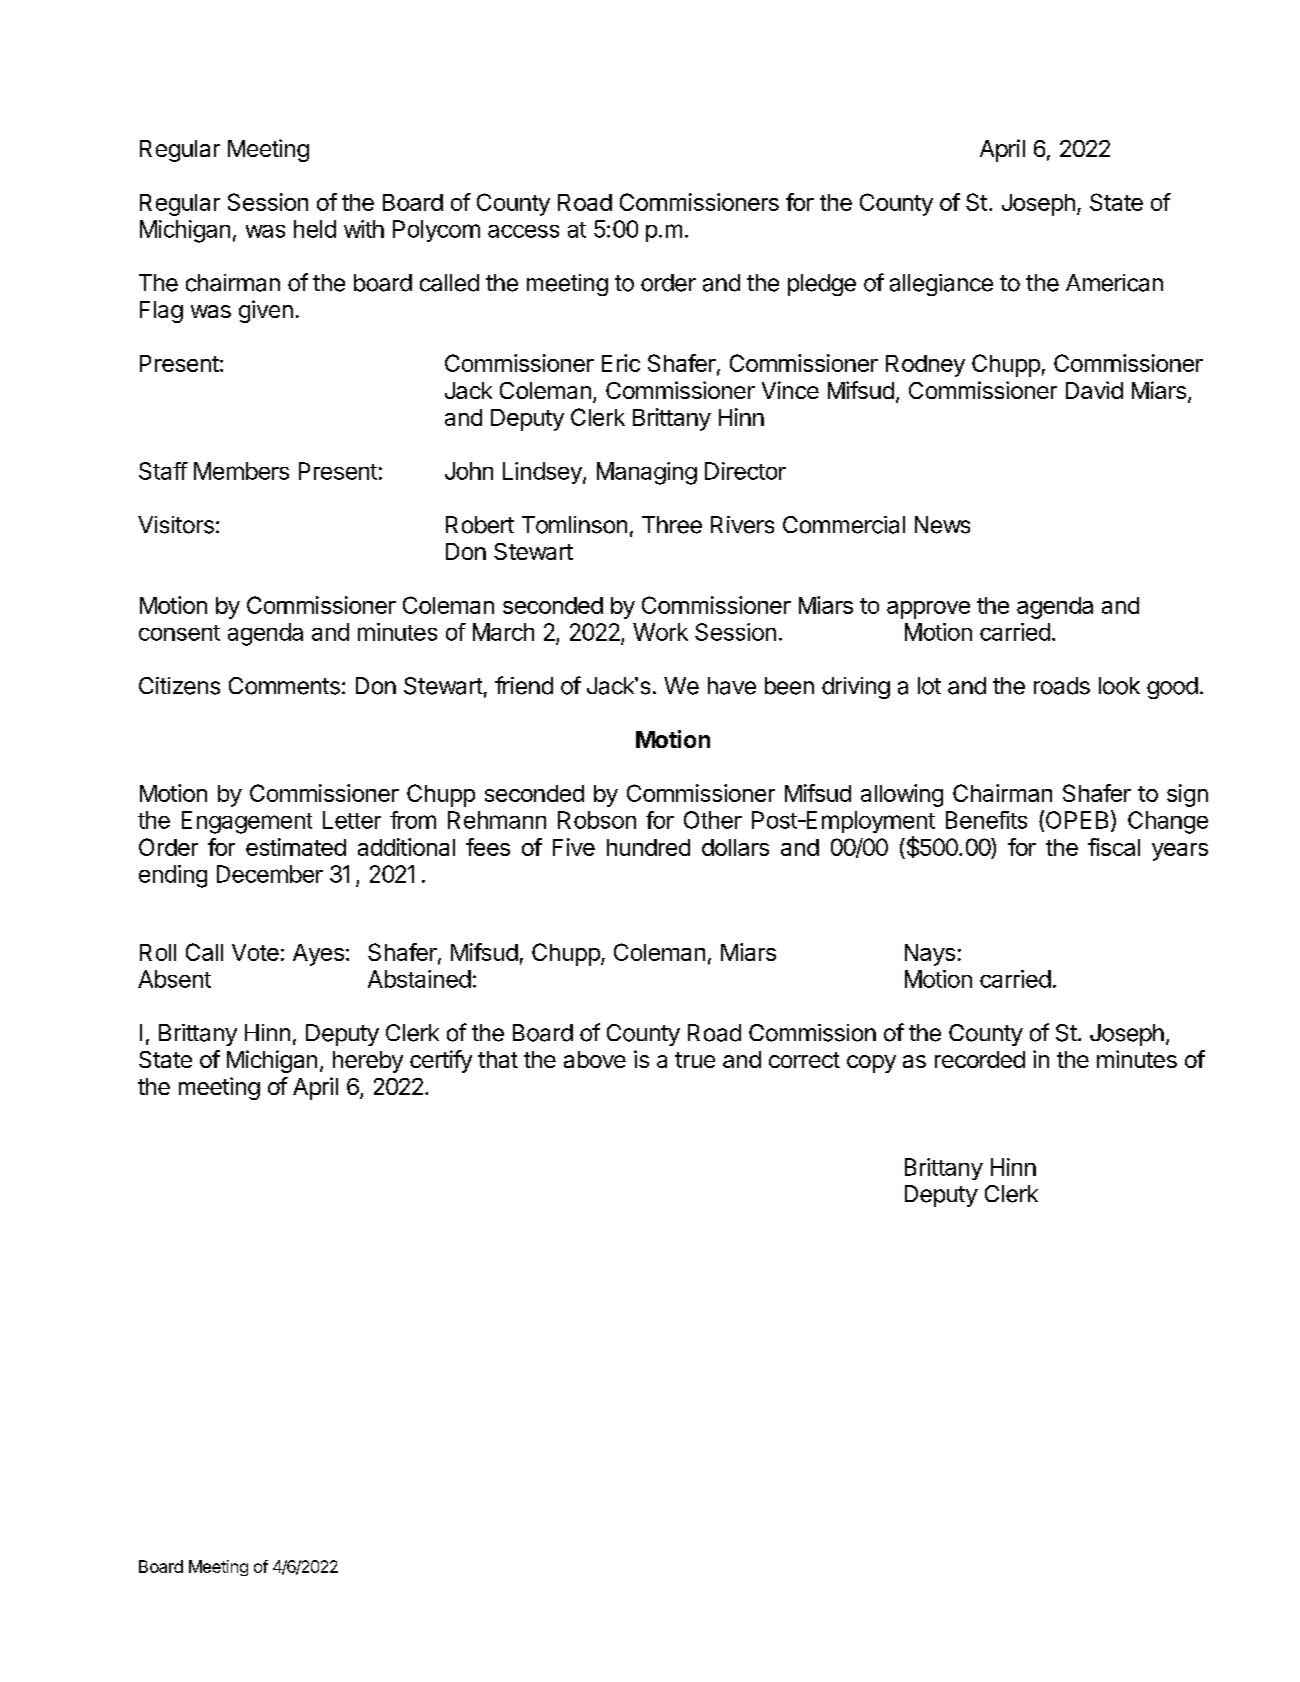 The height and width of the screenshot is (1682, 1300). I want to click on true, so click(695, 1060).
